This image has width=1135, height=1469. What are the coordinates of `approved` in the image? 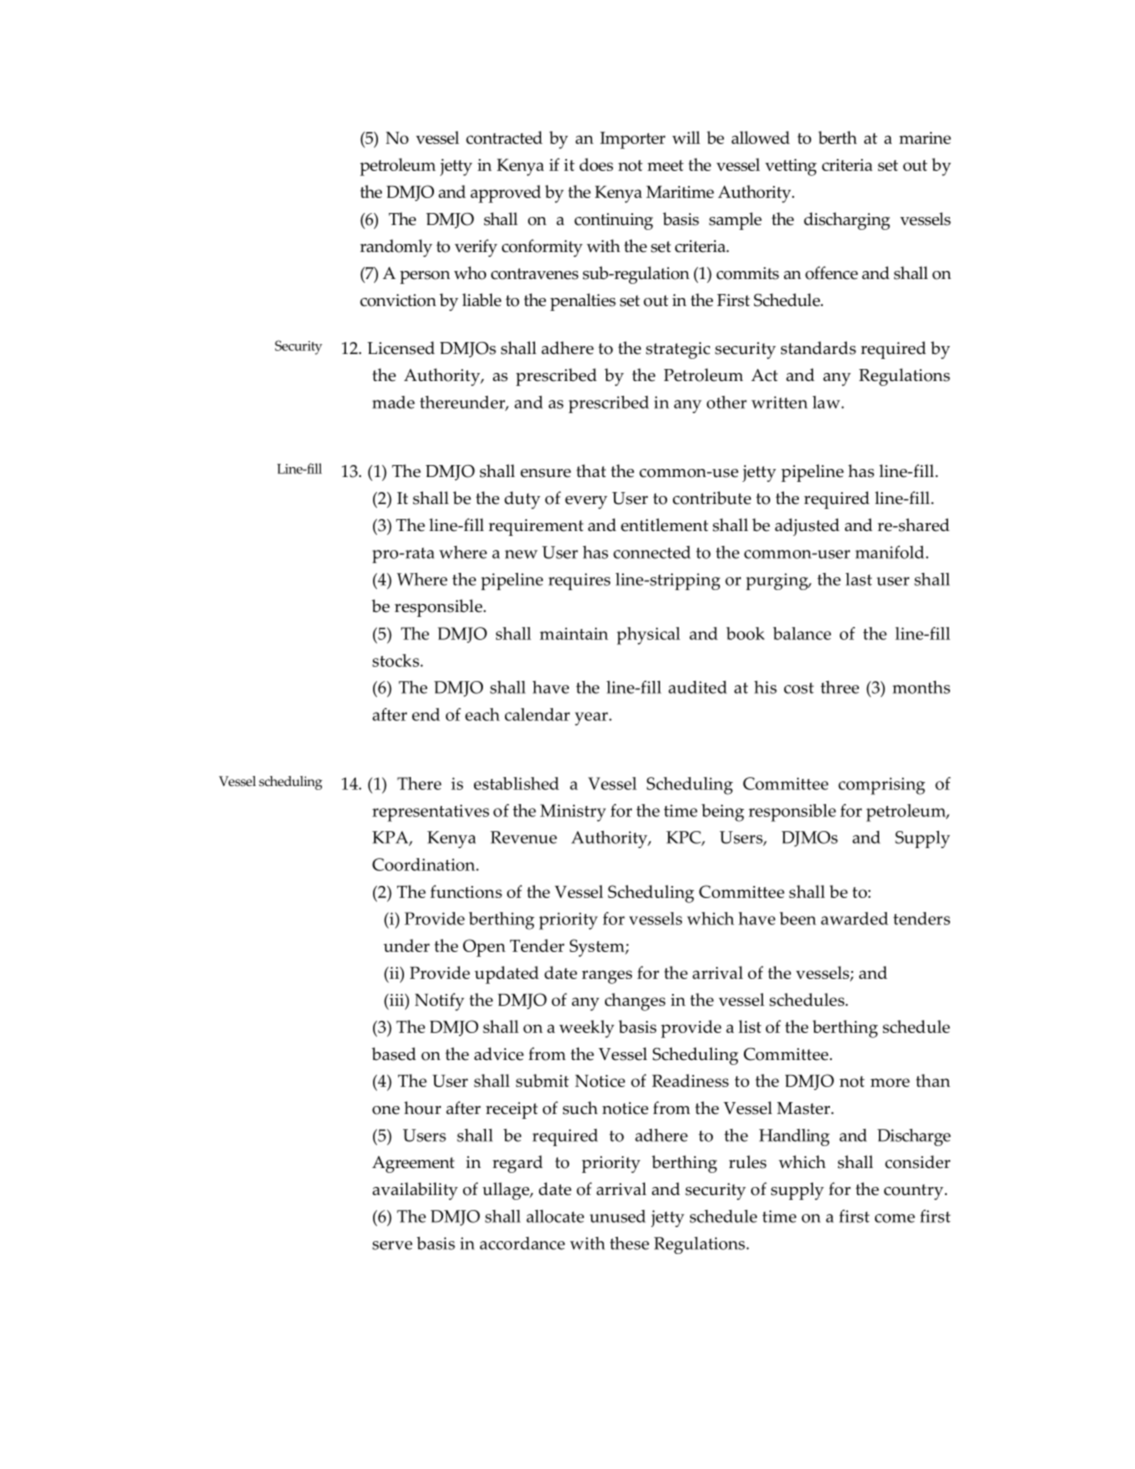 It's located at (505, 194).
